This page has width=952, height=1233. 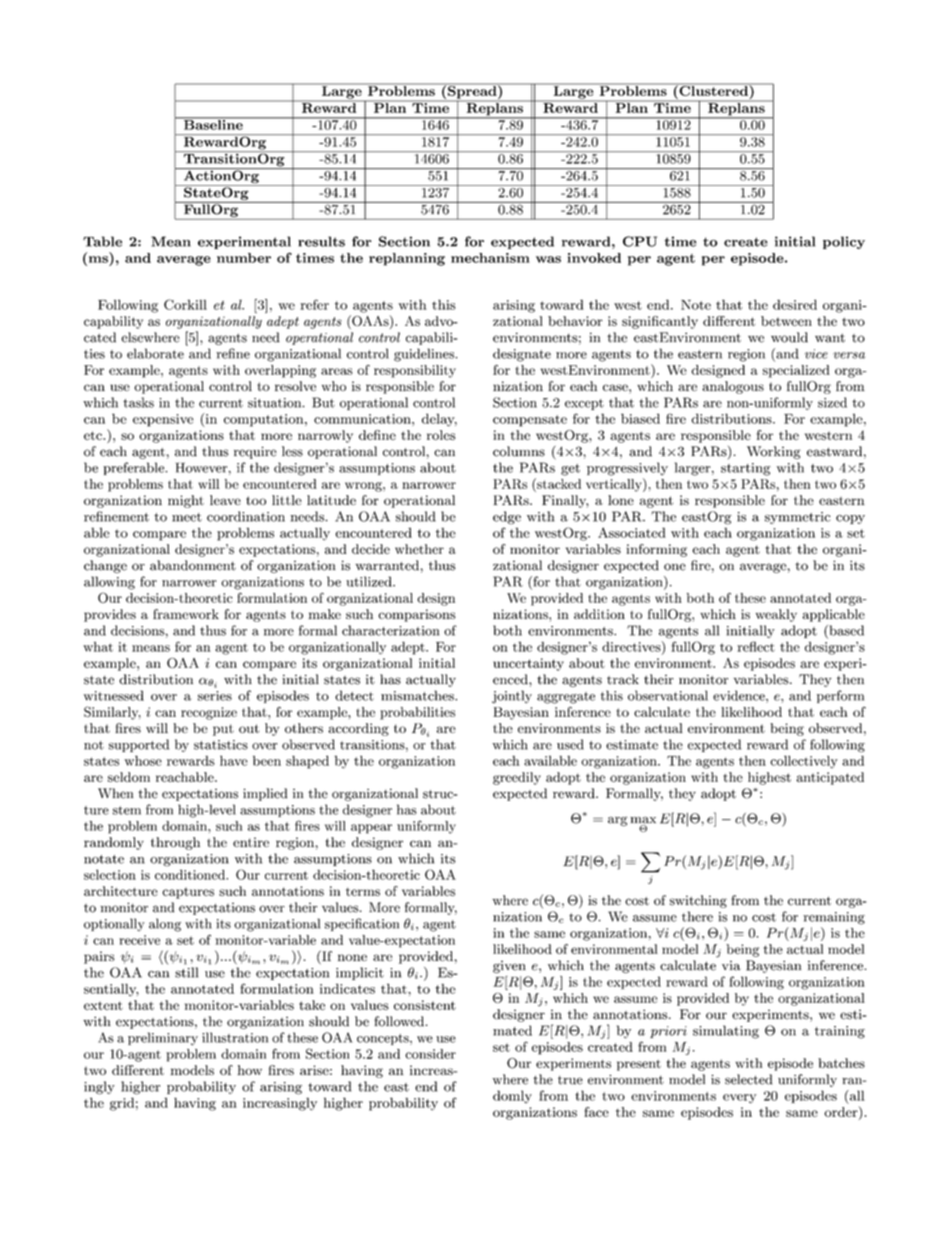 What do you see at coordinates (175, 843) in the page?
I see `through` at bounding box center [175, 843].
